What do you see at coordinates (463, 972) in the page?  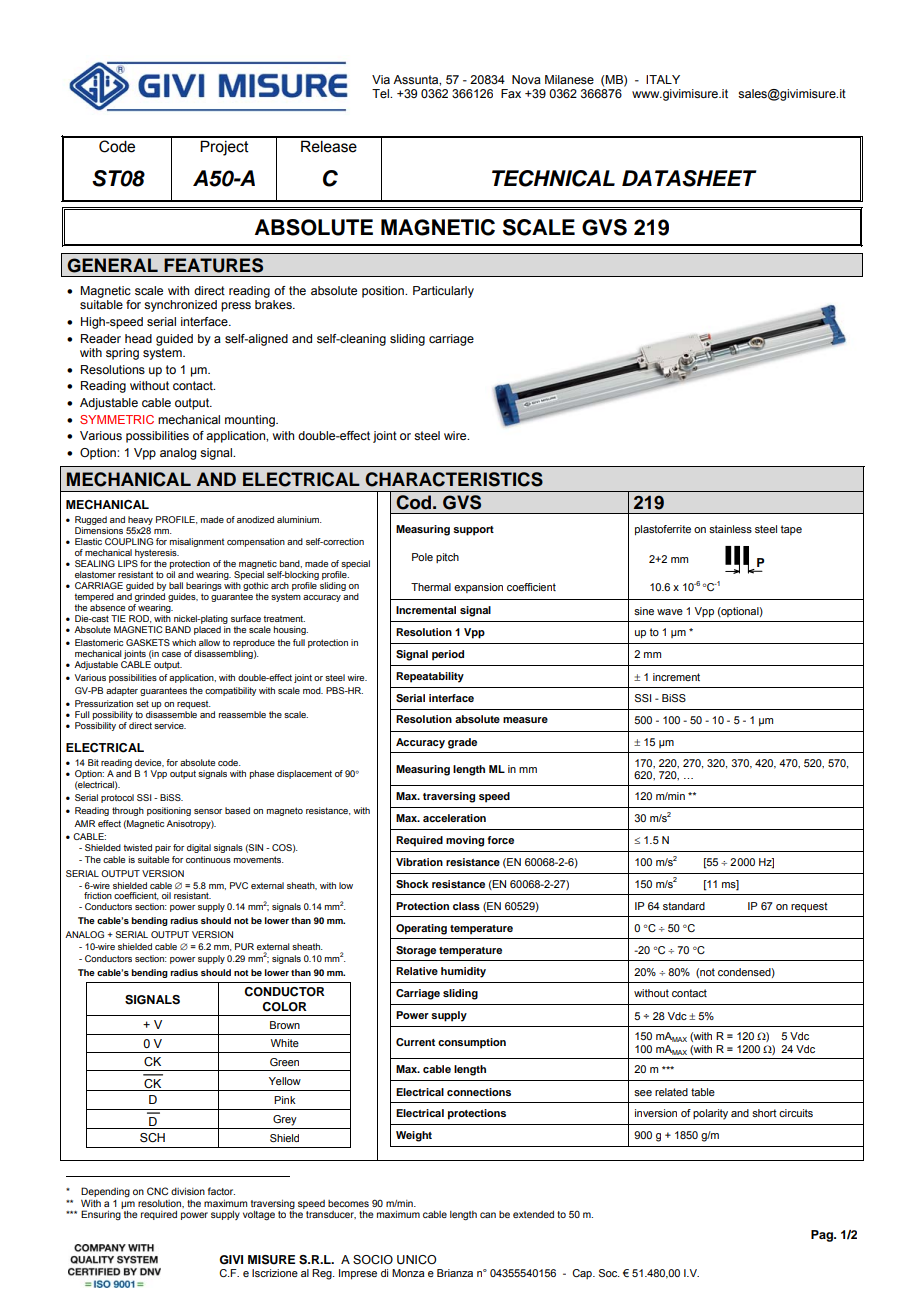 I see `humidity` at bounding box center [463, 972].
